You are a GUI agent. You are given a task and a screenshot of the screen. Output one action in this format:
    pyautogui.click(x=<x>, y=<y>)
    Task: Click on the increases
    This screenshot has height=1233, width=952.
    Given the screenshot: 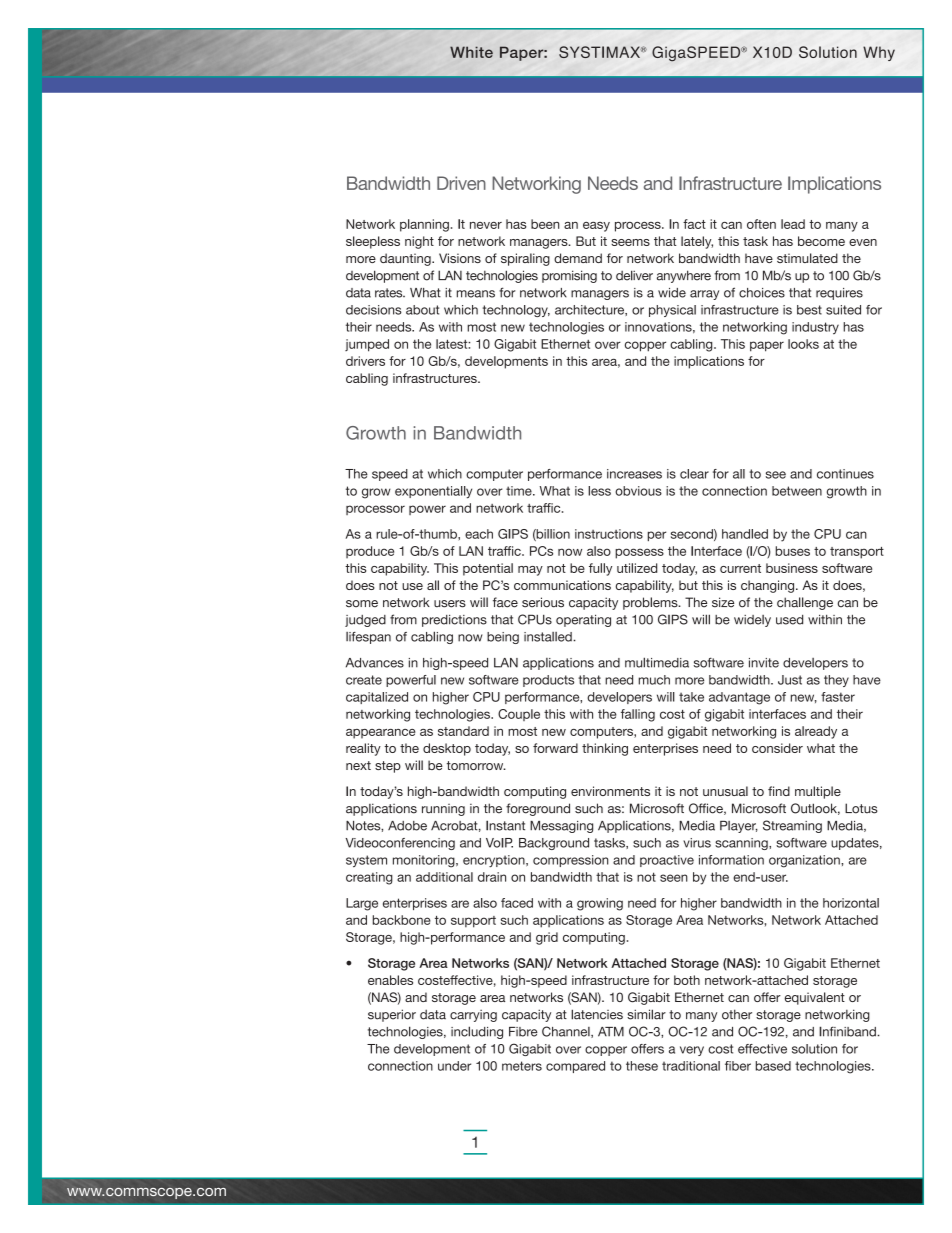 What is the action you would take?
    pyautogui.click(x=634, y=474)
